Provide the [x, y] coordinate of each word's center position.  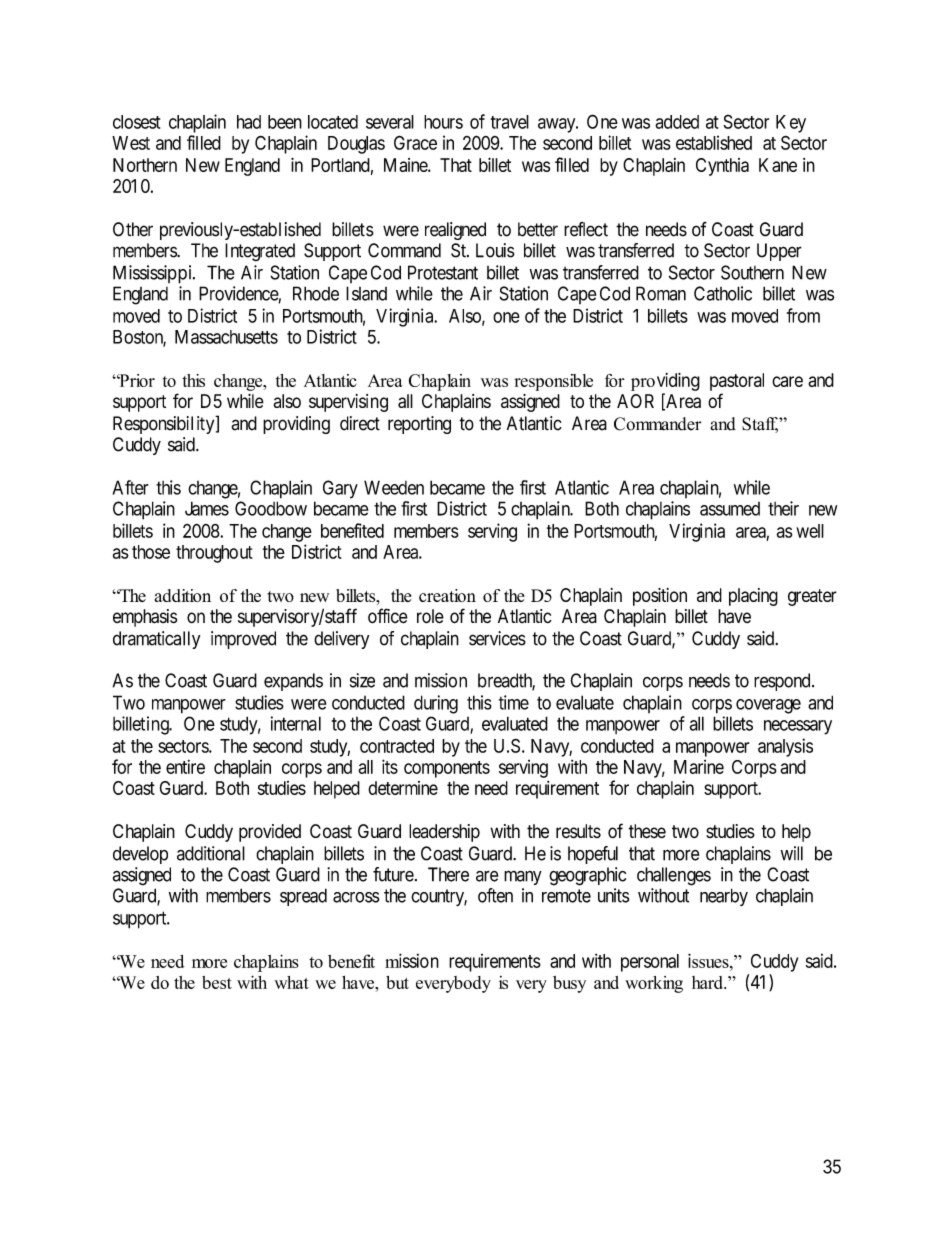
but [397, 982]
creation [447, 595]
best [217, 982]
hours [443, 122]
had [249, 122]
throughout [214, 554]
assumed [730, 509]
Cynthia [722, 167]
